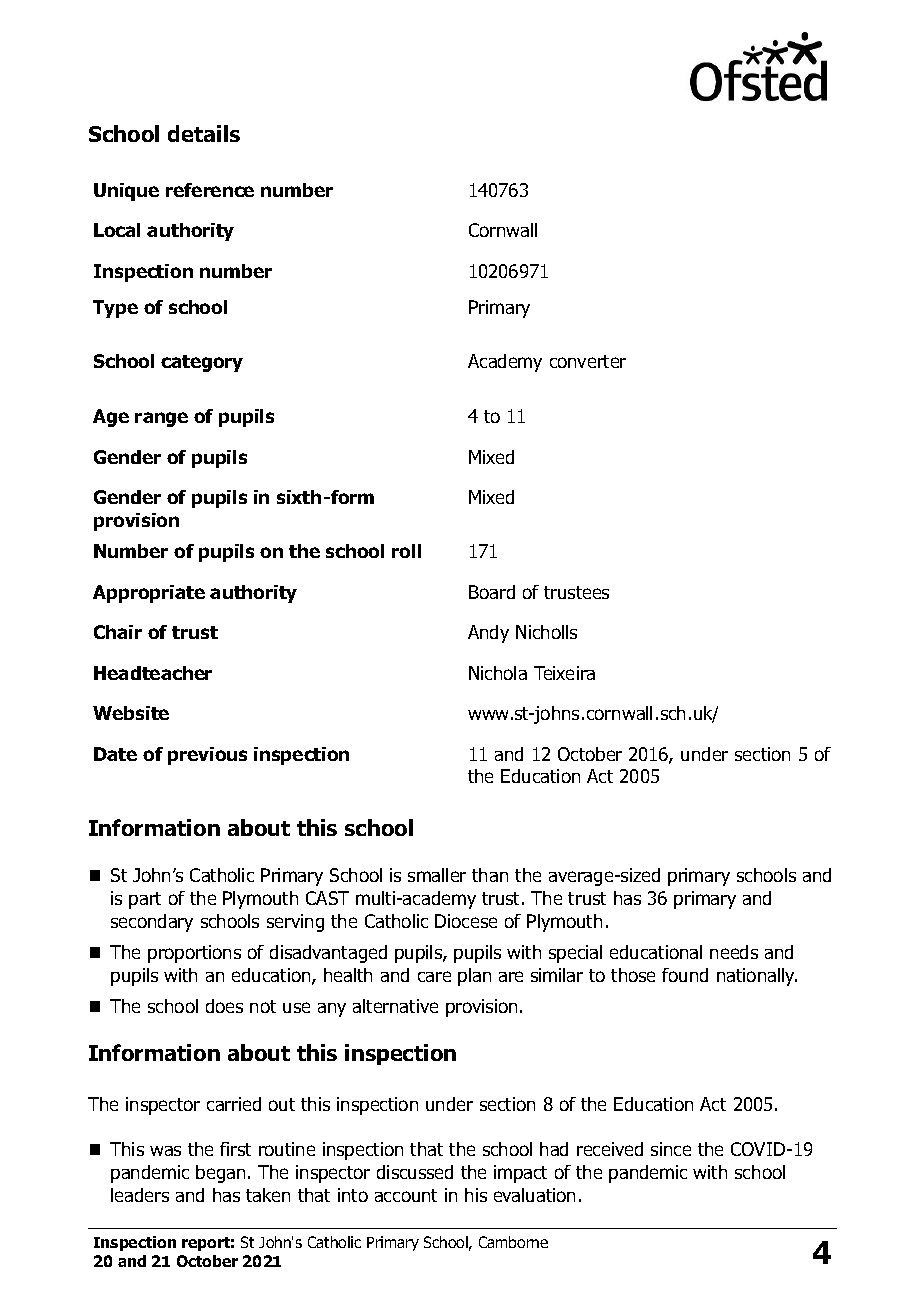 The height and width of the document is (1310, 924). What do you see at coordinates (406, 551) in the document?
I see `roll` at bounding box center [406, 551].
